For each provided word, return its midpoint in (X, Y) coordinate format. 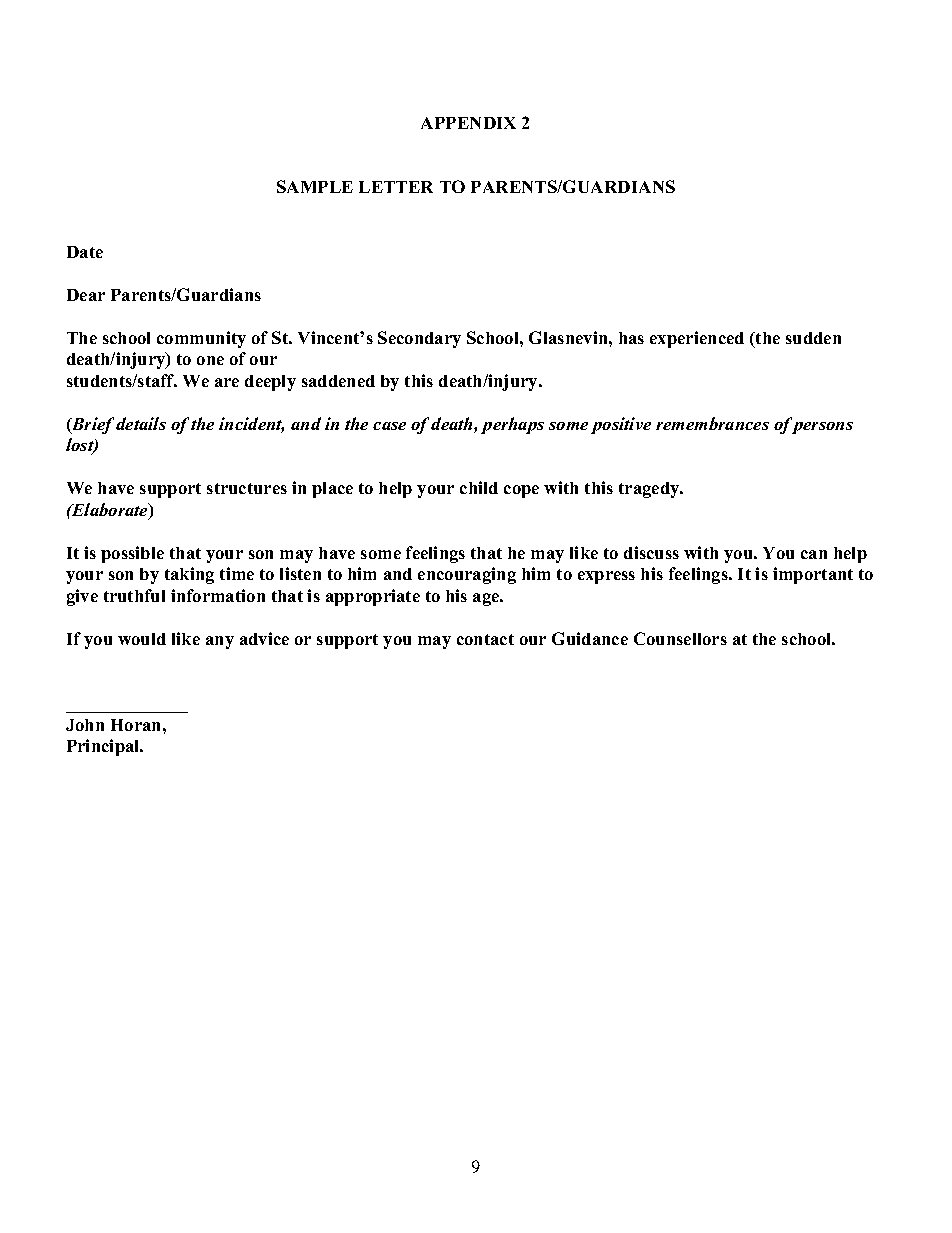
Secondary (419, 339)
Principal (104, 747)
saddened (338, 381)
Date (85, 252)
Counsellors (680, 638)
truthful (134, 595)
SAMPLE (315, 186)
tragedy (650, 490)
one (210, 360)
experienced (697, 339)
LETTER (396, 187)
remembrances (712, 423)
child (479, 487)
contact (485, 639)
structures (247, 488)
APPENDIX (468, 123)
